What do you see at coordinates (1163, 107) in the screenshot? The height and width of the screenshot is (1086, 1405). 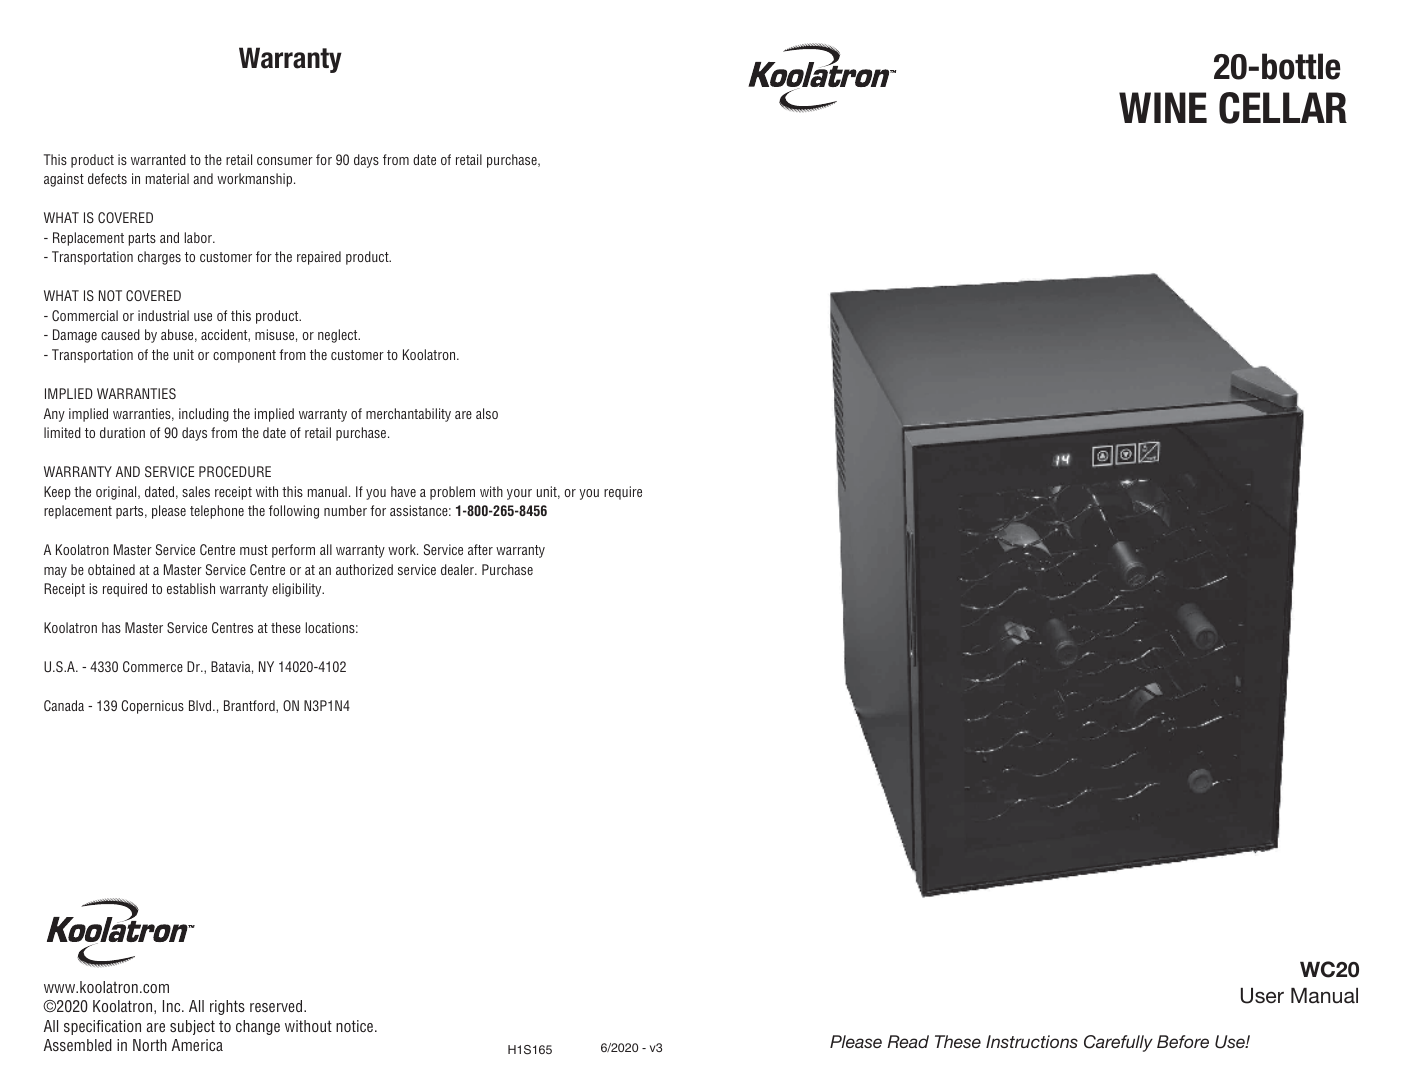 I see `WINE` at bounding box center [1163, 107].
